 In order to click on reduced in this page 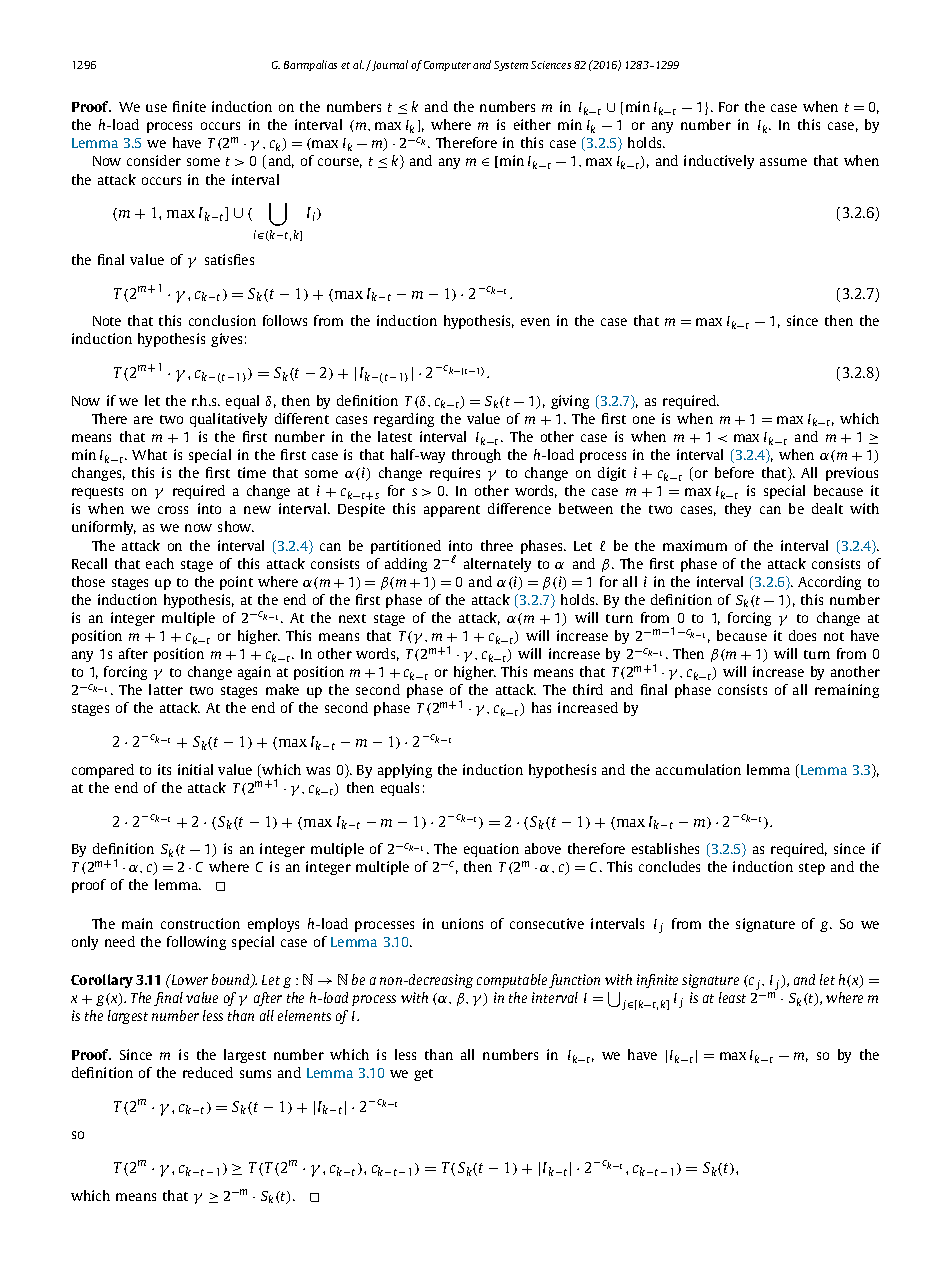, I will do `click(208, 1072)`.
